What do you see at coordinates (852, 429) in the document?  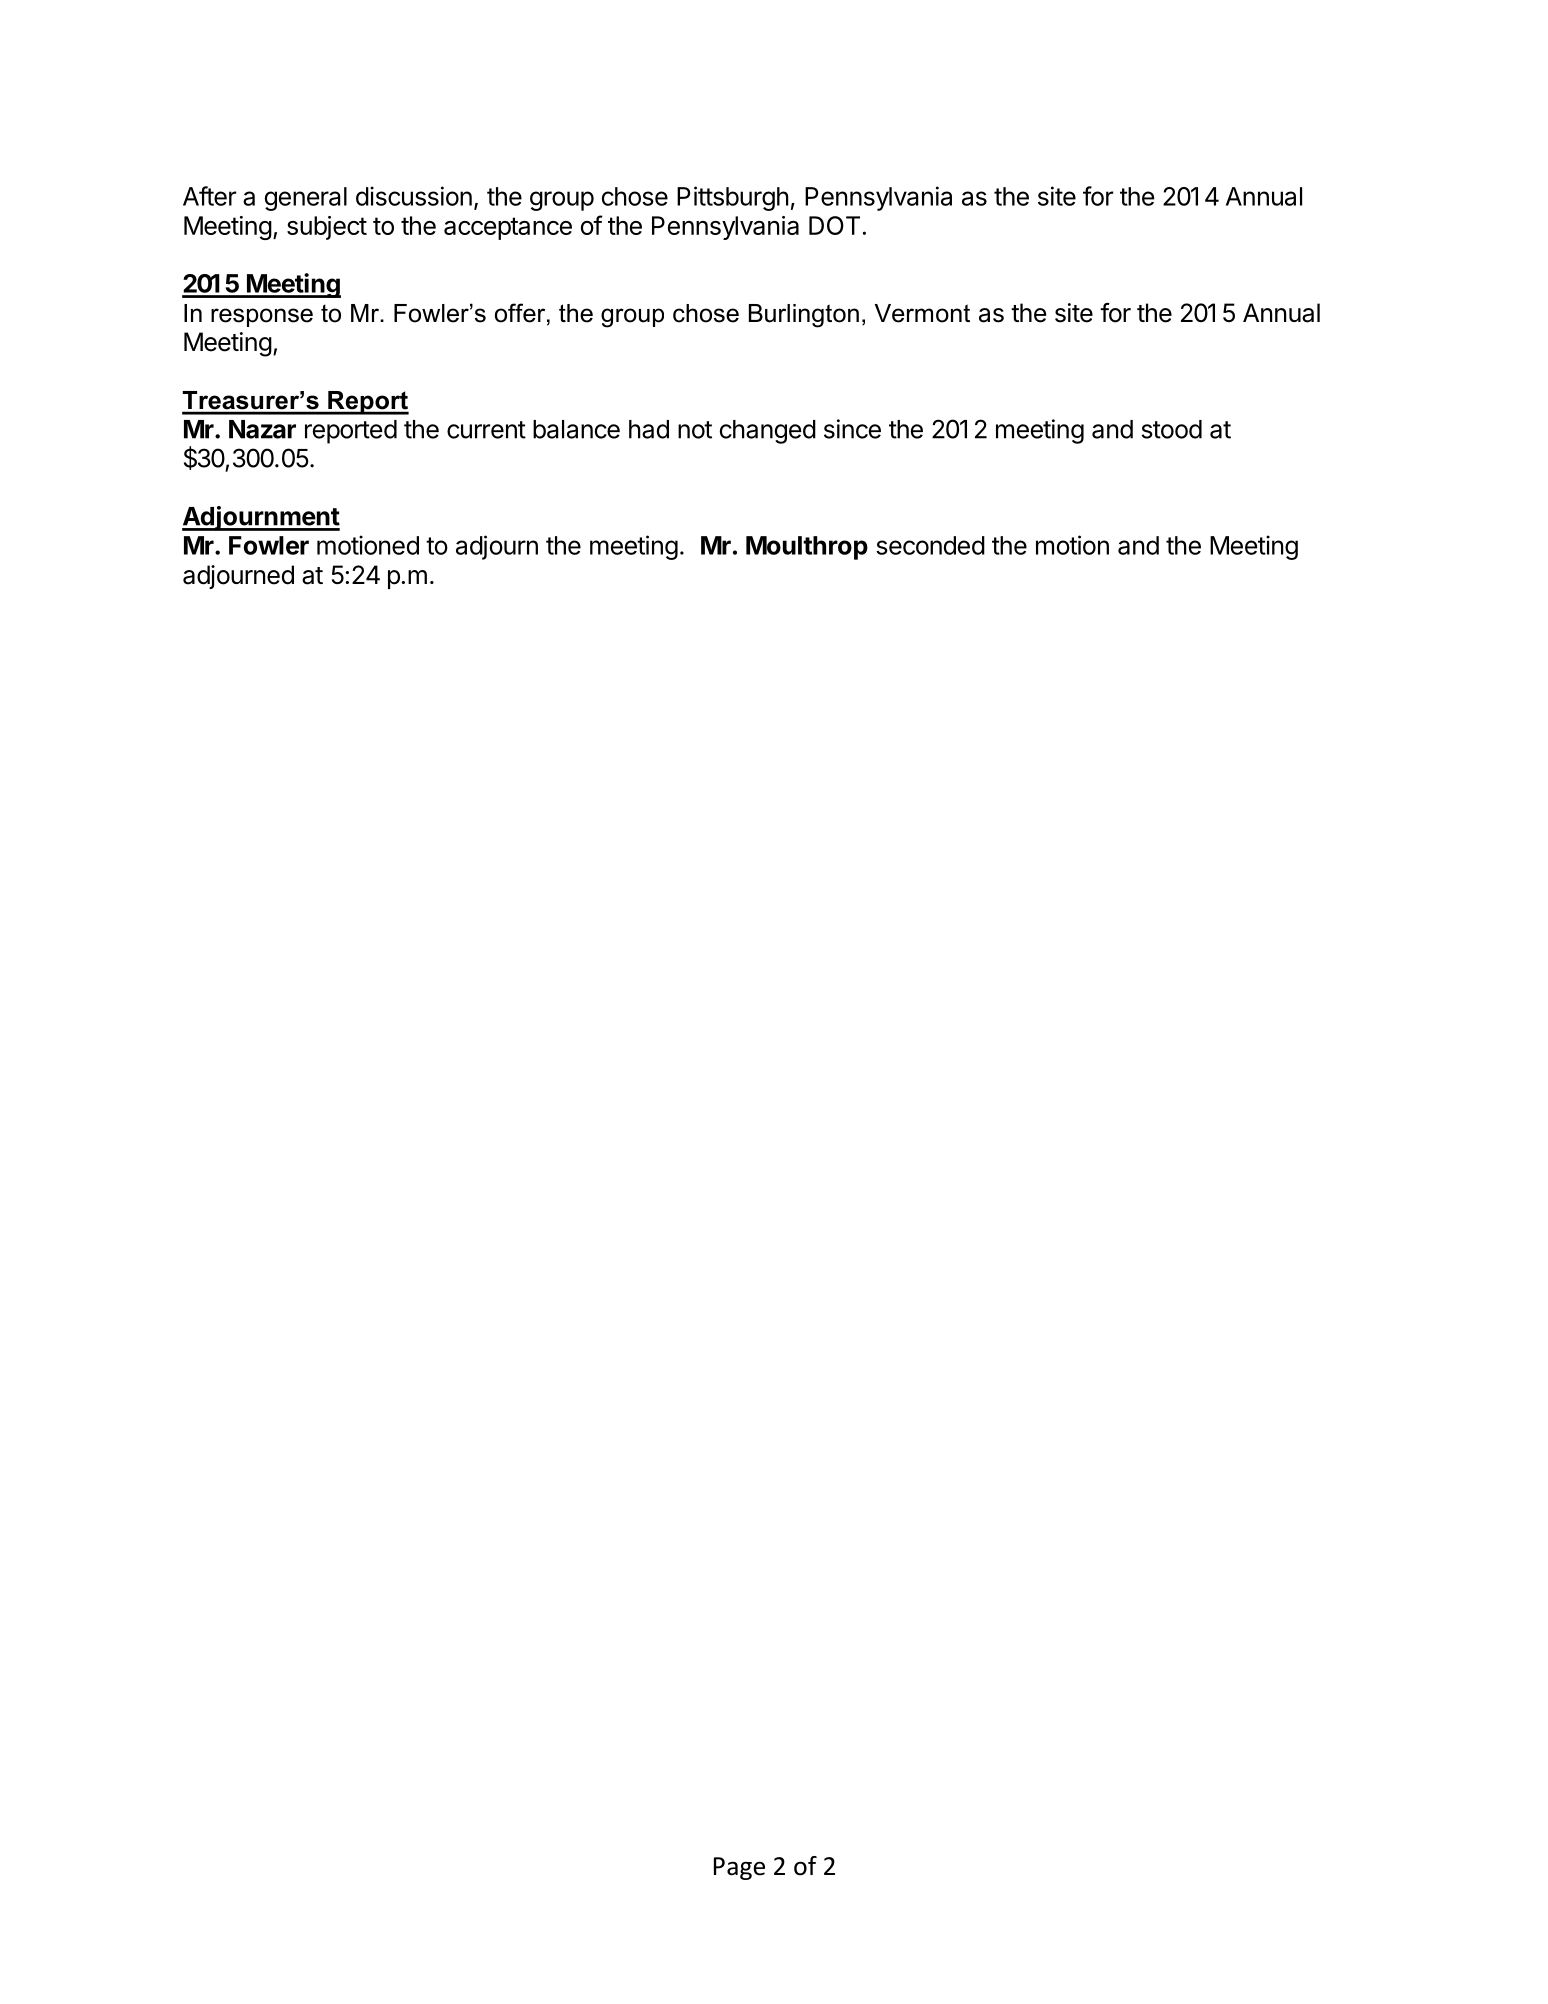 I see `since` at bounding box center [852, 429].
